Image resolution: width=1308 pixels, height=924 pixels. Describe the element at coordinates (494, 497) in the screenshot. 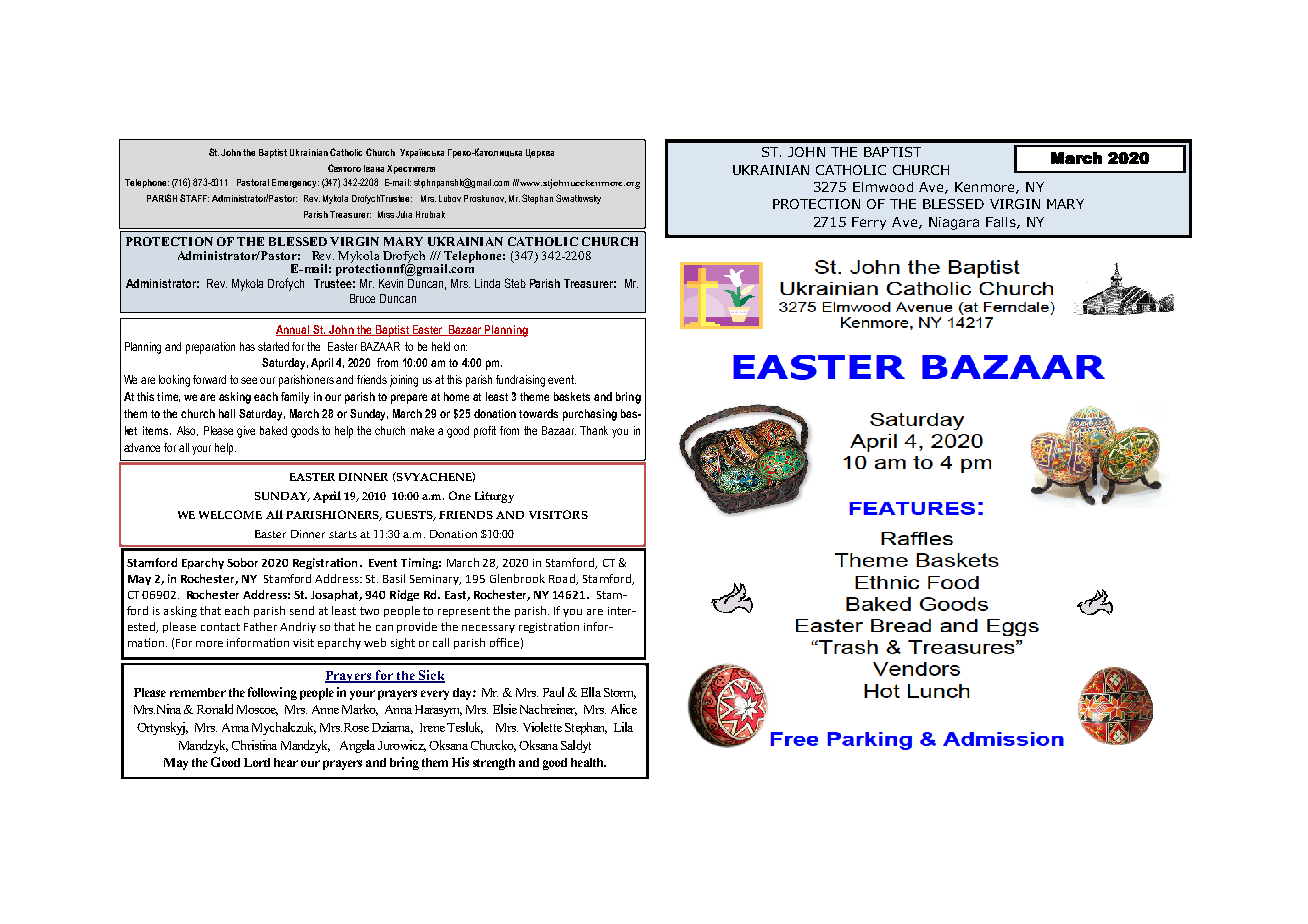

I see `Liturgy` at that location.
